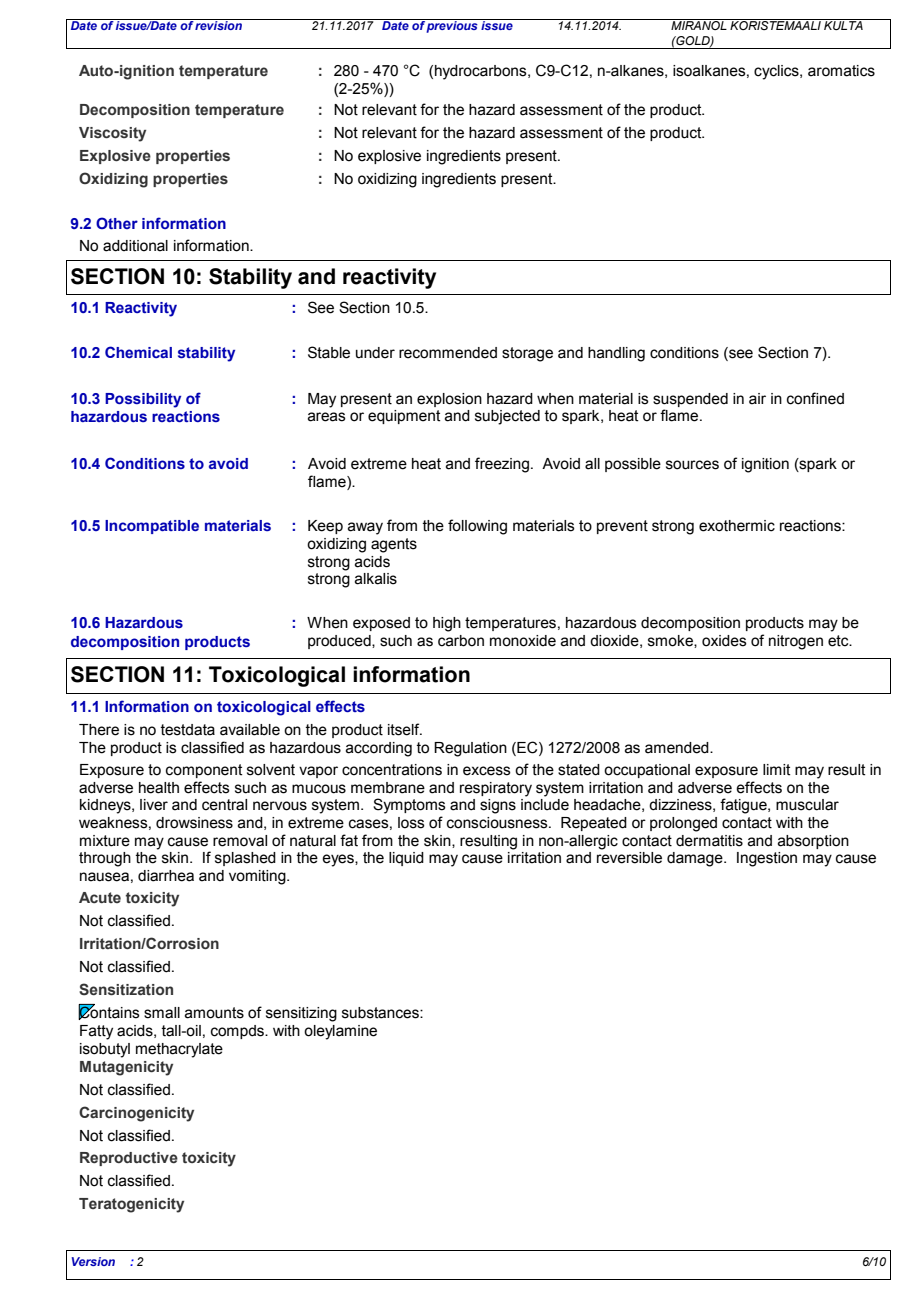  What do you see at coordinates (152, 527) in the screenshot?
I see `Incompatible` at bounding box center [152, 527].
